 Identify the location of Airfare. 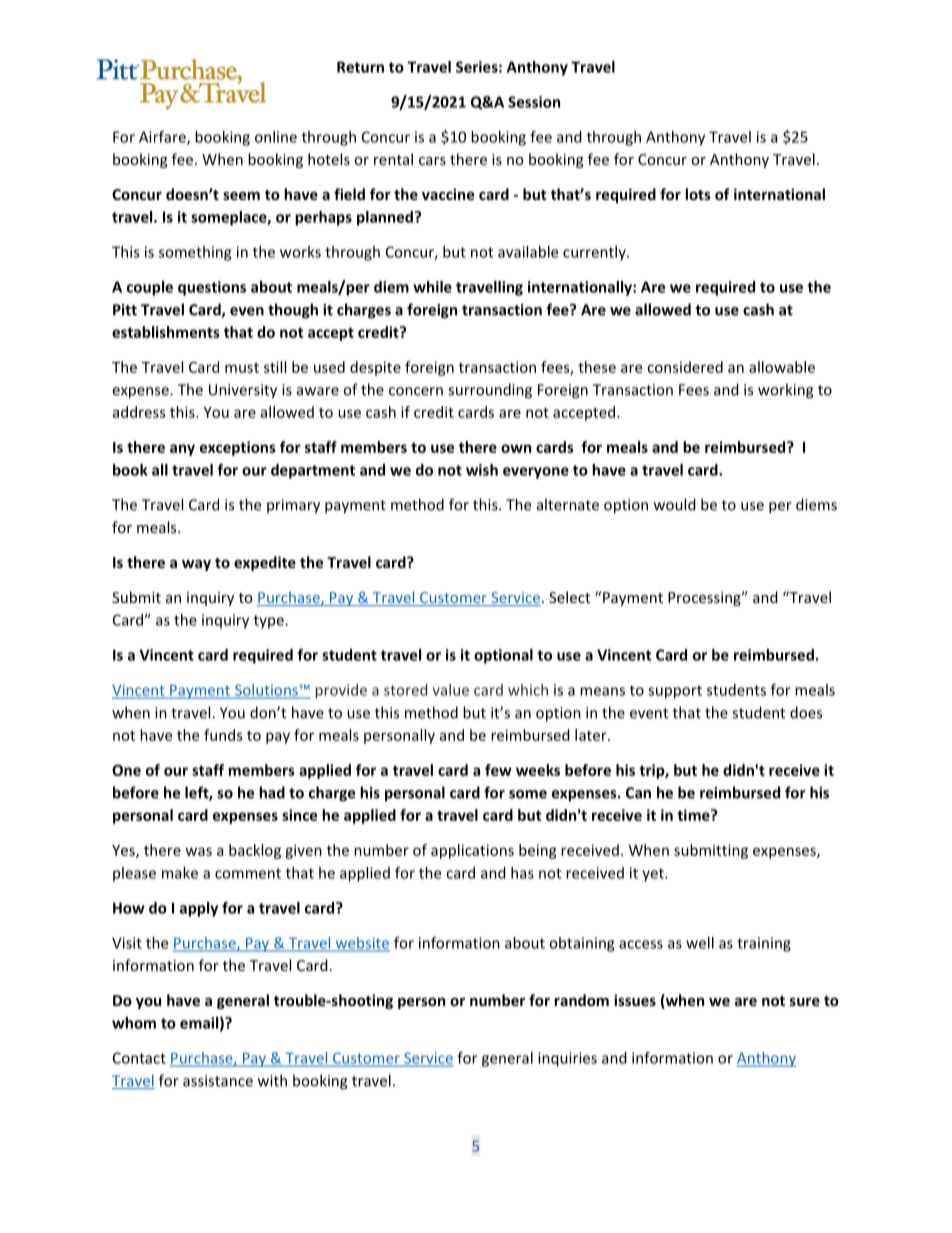
(163, 138).
